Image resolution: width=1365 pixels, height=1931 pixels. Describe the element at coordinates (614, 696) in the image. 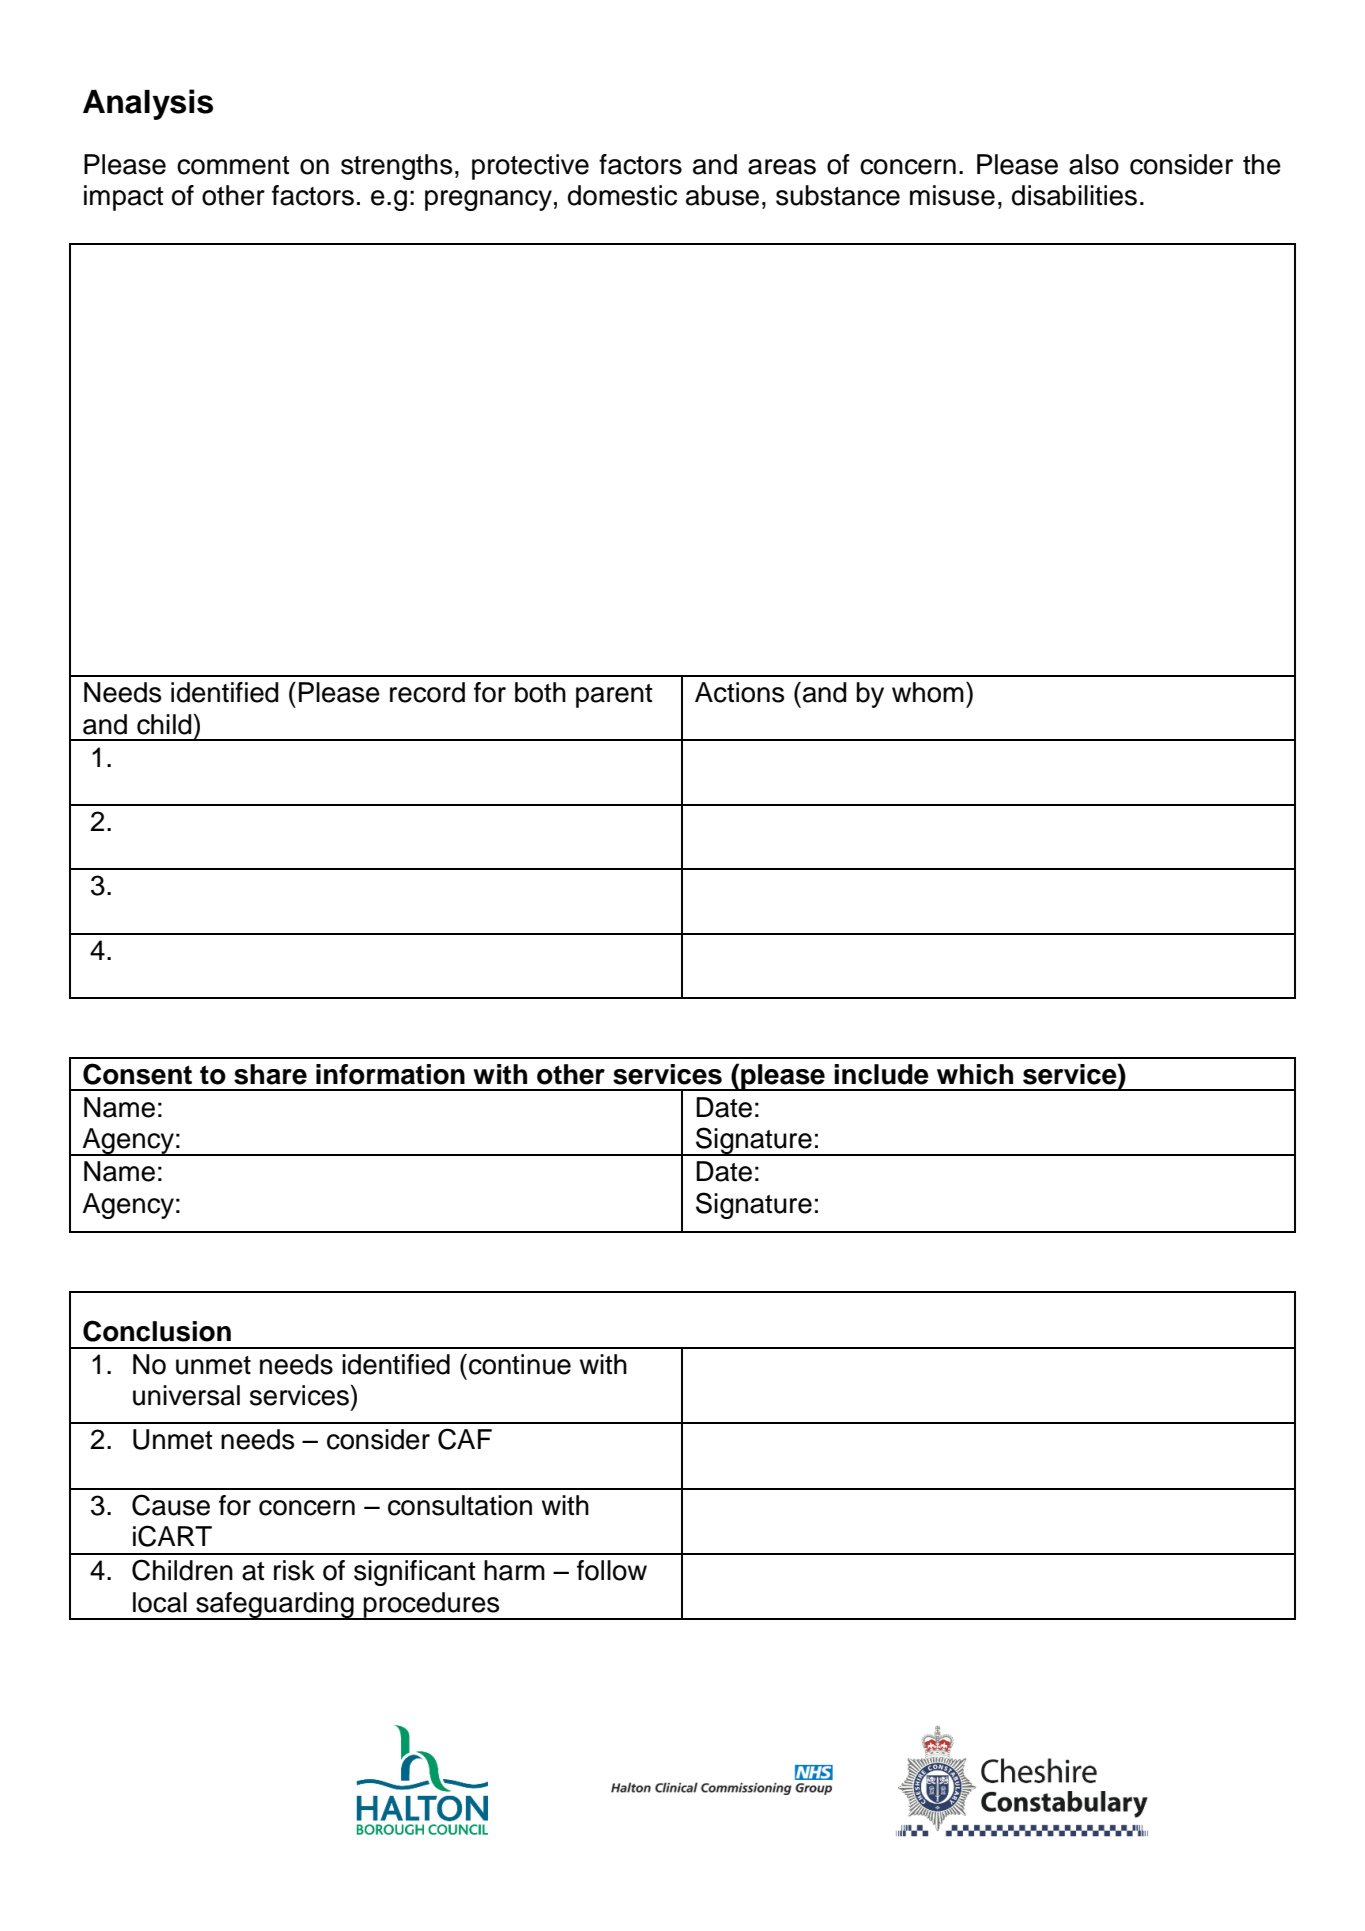

I see `parent` at that location.
